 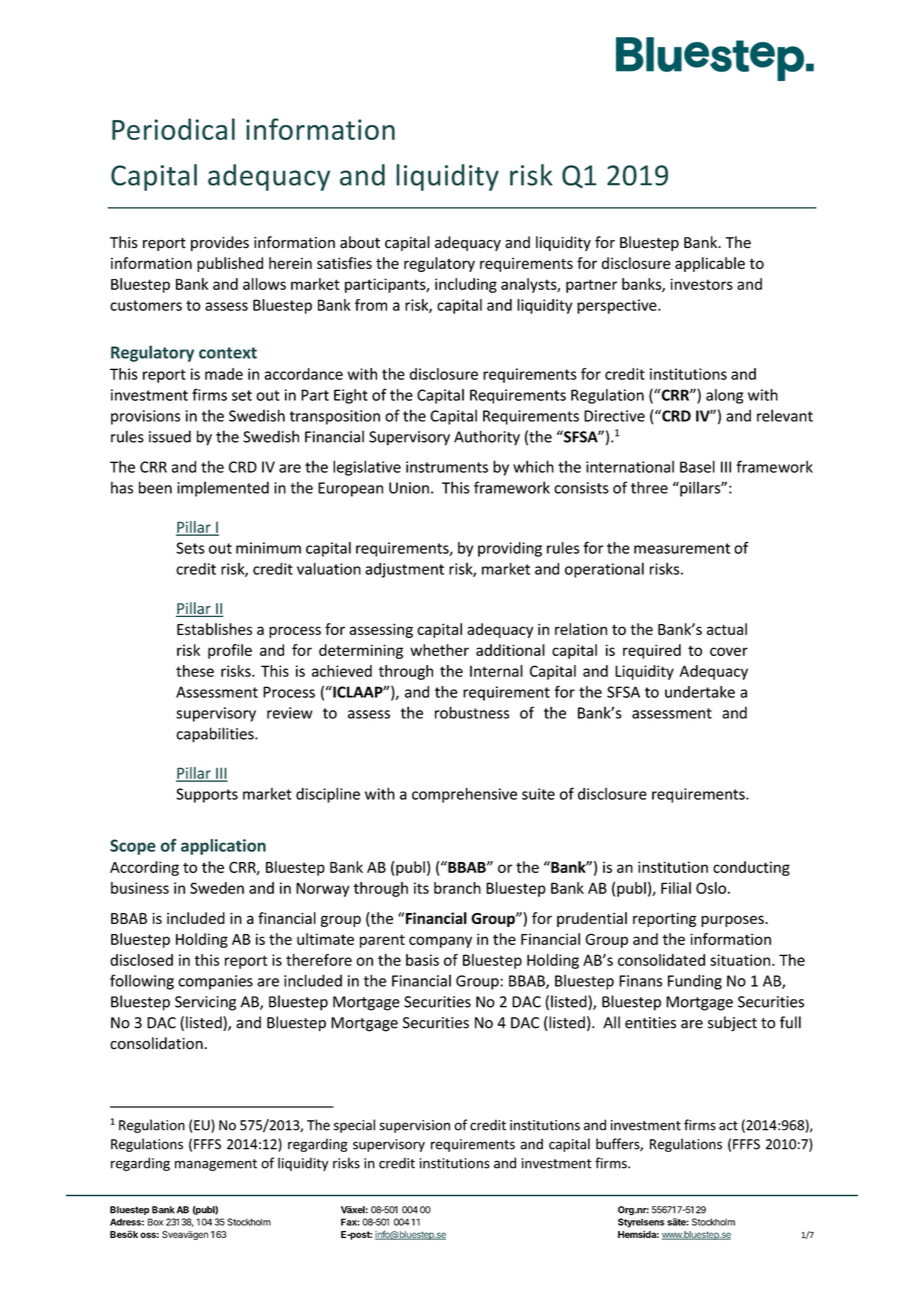 What do you see at coordinates (223, 489) in the screenshot?
I see `implemented` at bounding box center [223, 489].
